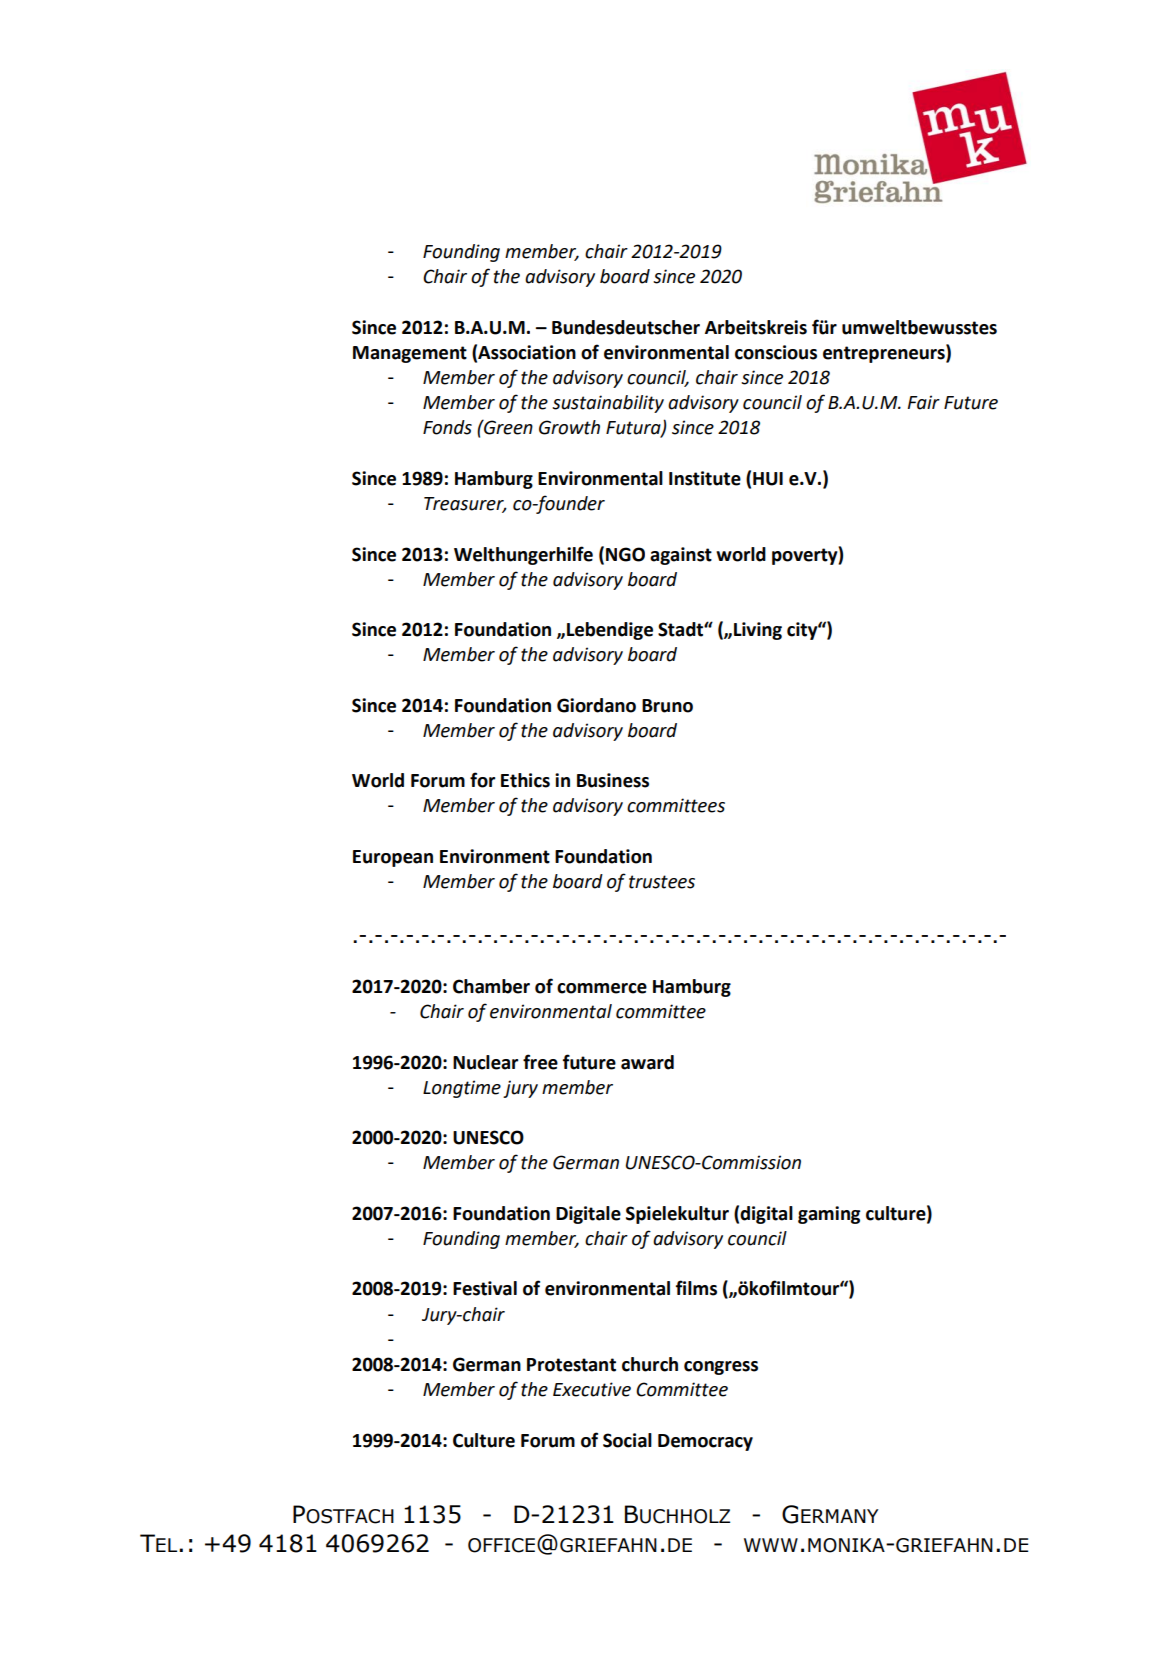 The image size is (1170, 1655). I want to click on trustees, so click(662, 882).
